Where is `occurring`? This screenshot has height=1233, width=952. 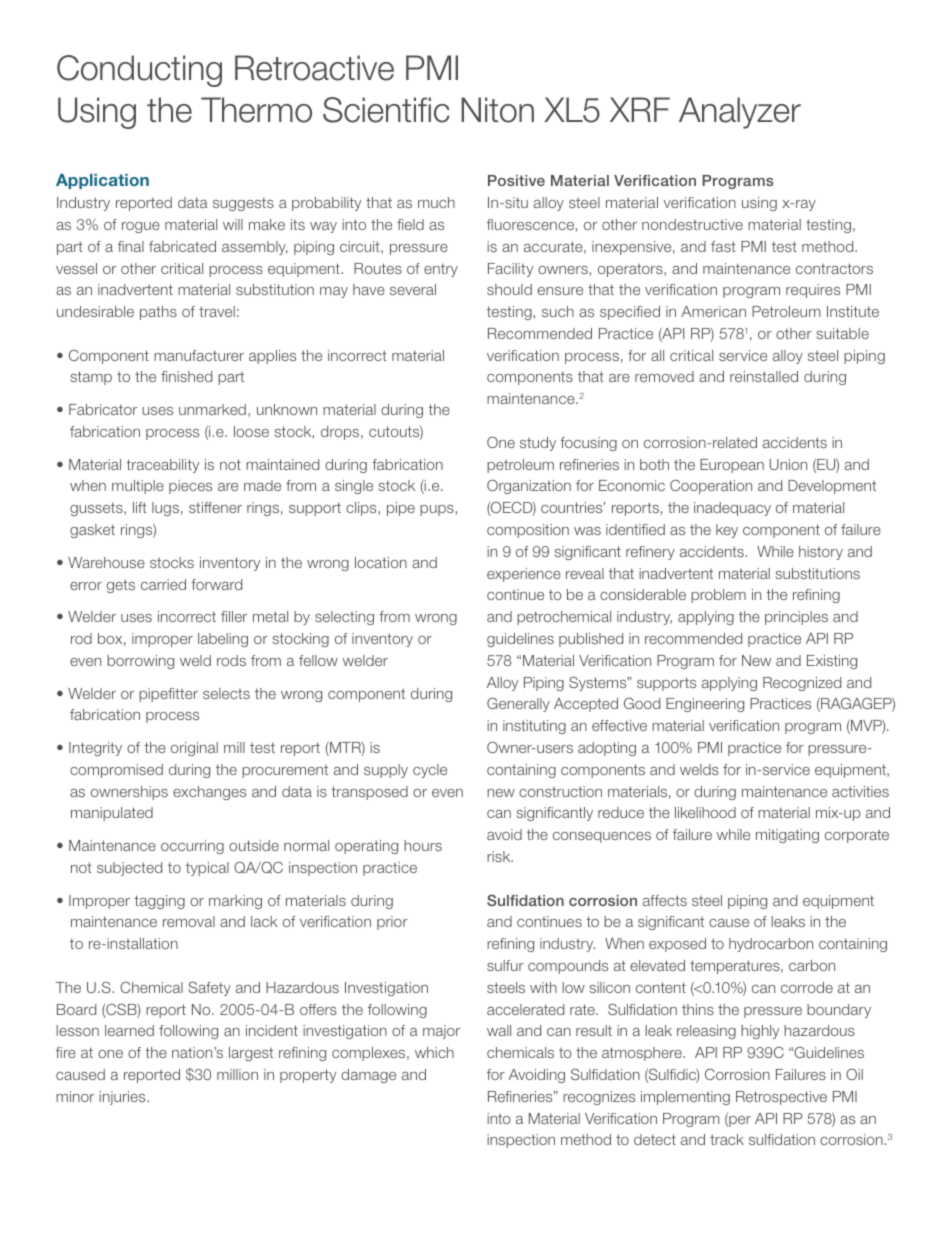 occurring is located at coordinates (192, 847).
